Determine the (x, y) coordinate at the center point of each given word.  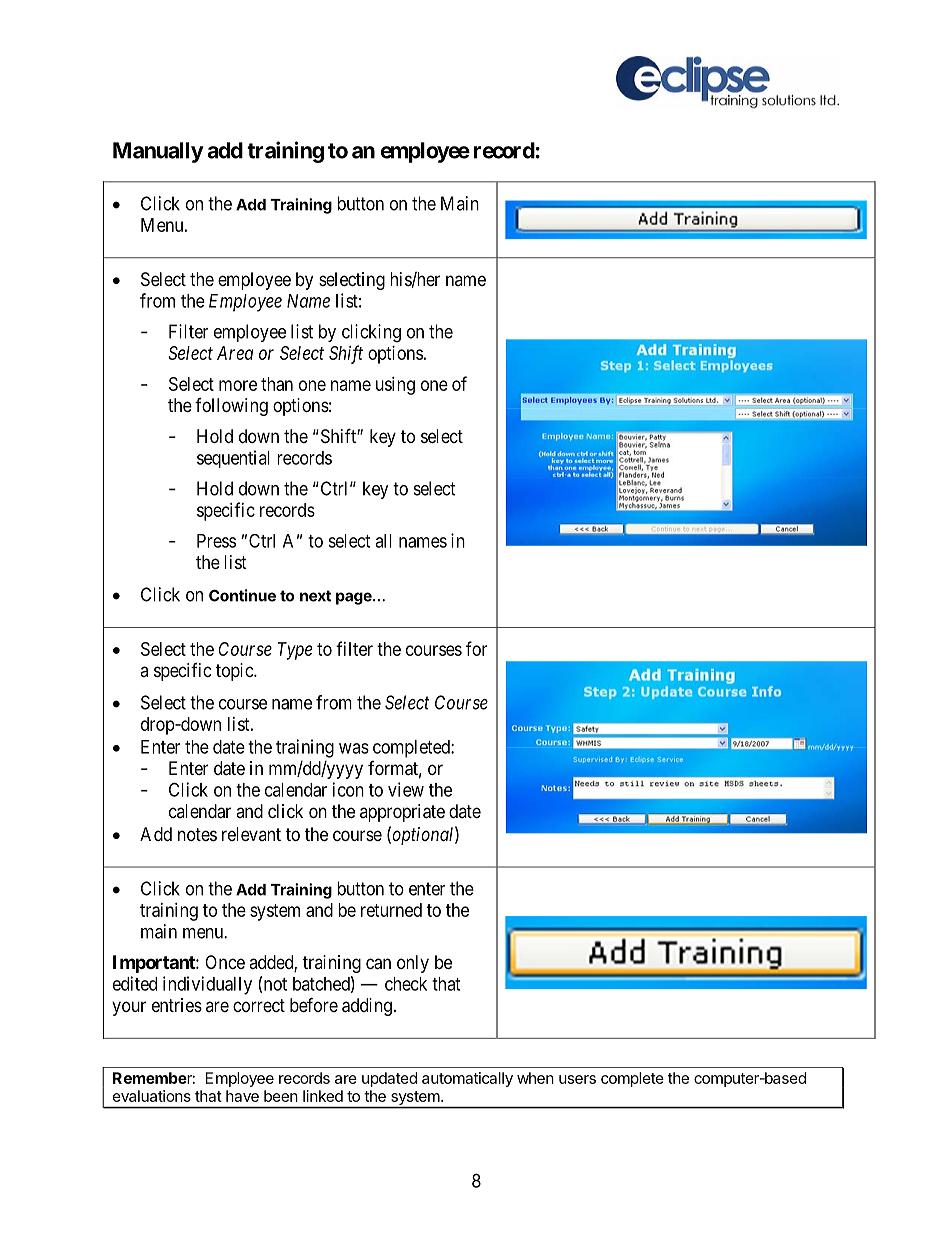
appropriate (402, 813)
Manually (158, 152)
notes (197, 834)
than (277, 384)
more (238, 385)
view (406, 789)
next (315, 596)
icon (348, 789)
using (395, 386)
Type (295, 651)
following (231, 407)
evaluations (152, 1096)
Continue (242, 595)
